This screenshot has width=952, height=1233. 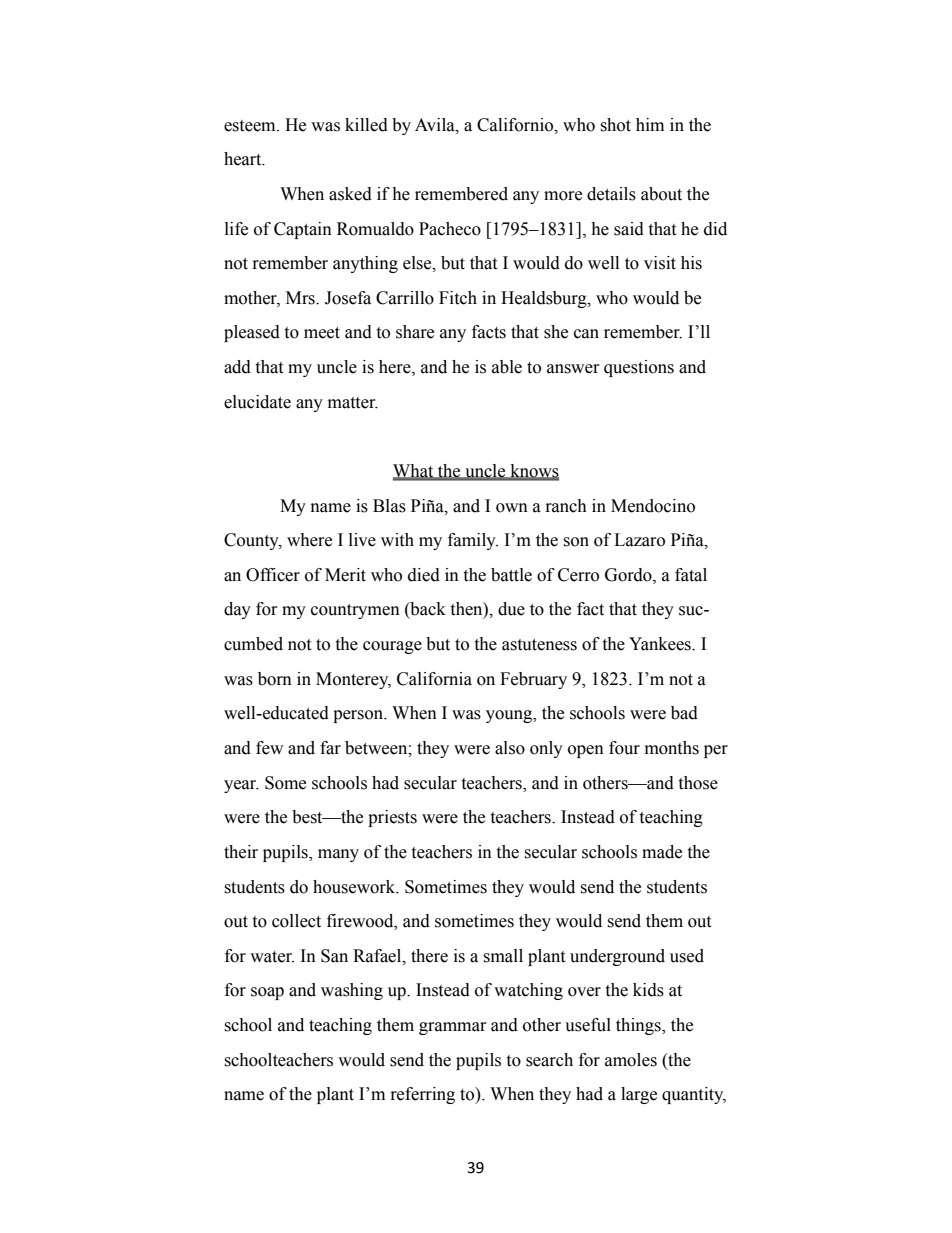 I want to click on him, so click(x=650, y=124).
